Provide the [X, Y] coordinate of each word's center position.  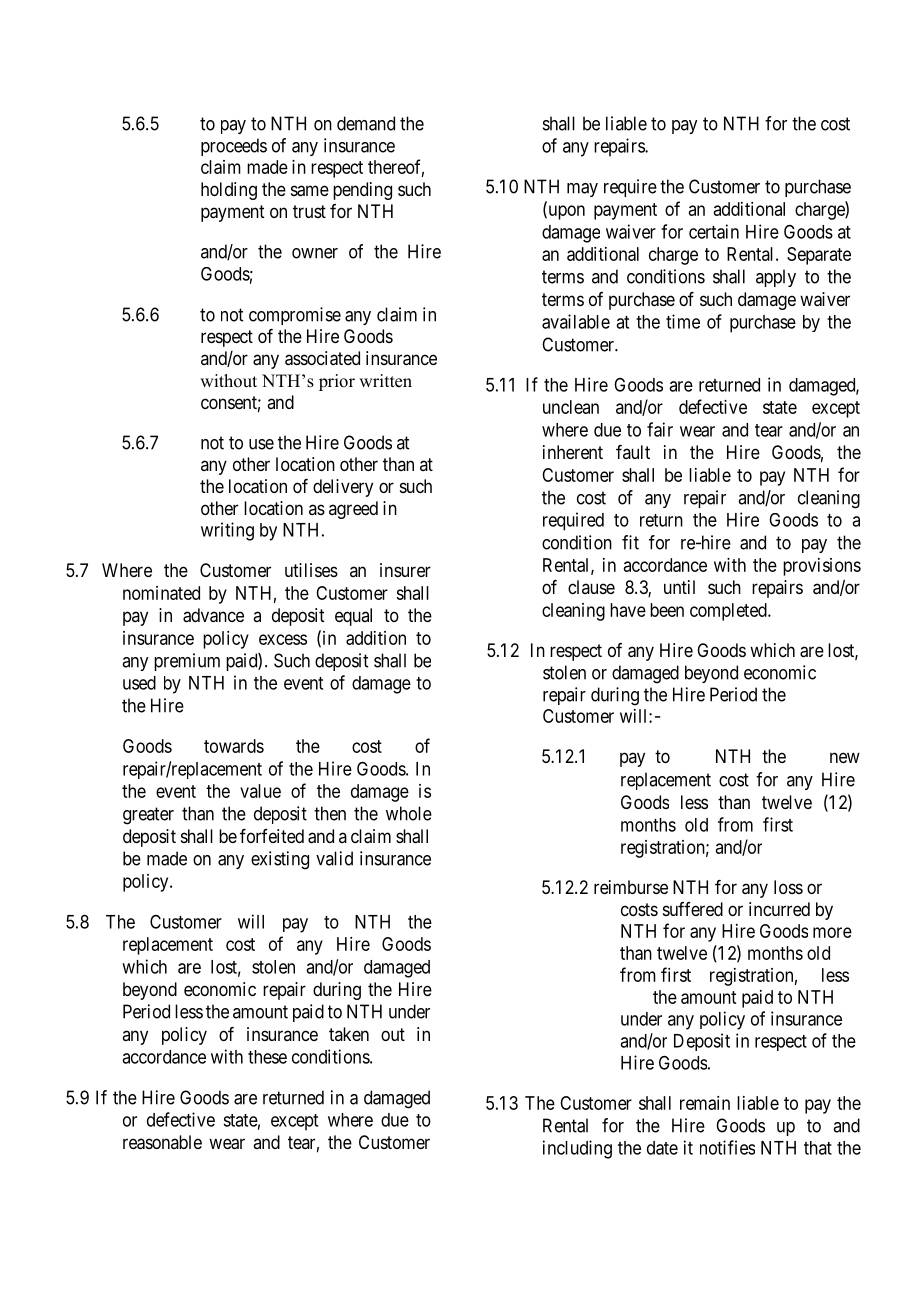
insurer [405, 570]
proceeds [234, 147]
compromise [295, 316]
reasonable [162, 1142]
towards [234, 746]
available [576, 321]
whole [409, 813]
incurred [779, 909]
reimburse [631, 887]
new [845, 757]
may [582, 190]
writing [227, 531]
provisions [822, 567]
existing [280, 860]
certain [714, 231]
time [683, 321]
